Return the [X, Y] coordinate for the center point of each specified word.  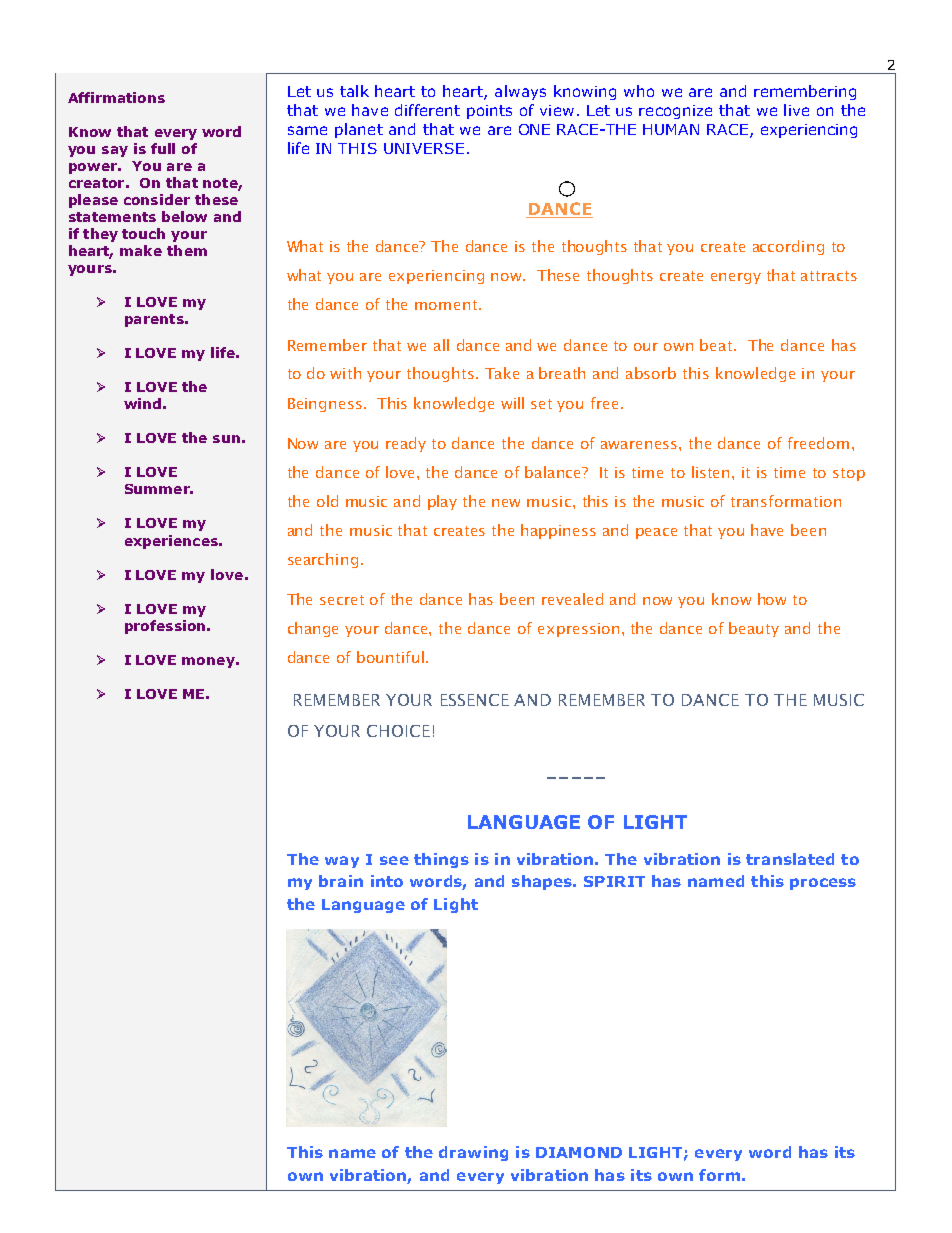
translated [790, 859]
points [489, 112]
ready [406, 444]
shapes [543, 882]
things [441, 860]
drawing [473, 1153]
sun [226, 439]
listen [712, 472]
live [796, 110]
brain [341, 881]
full [163, 148]
